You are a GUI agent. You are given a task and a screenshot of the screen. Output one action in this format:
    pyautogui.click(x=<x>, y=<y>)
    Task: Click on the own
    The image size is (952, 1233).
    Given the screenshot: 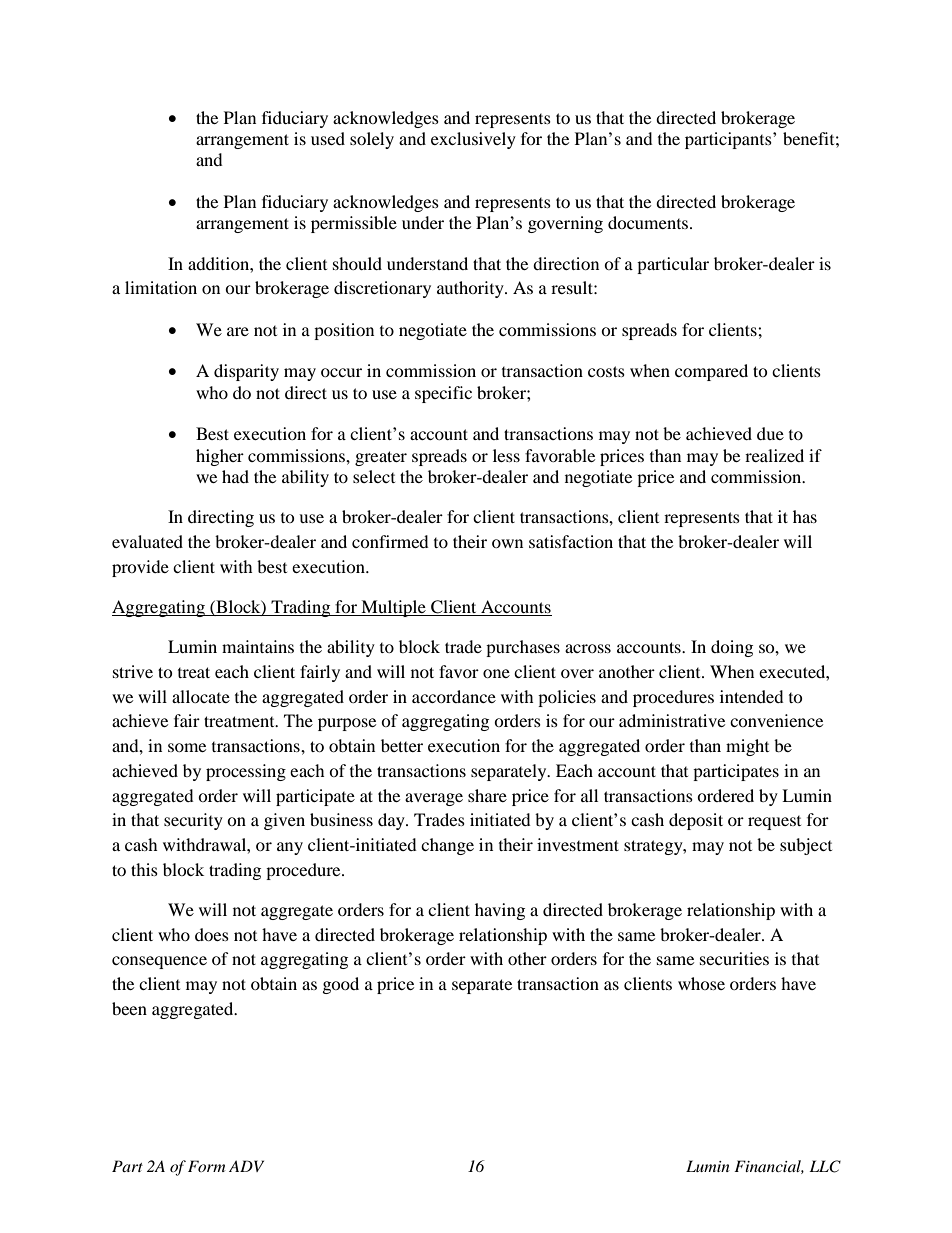 What is the action you would take?
    pyautogui.click(x=507, y=543)
